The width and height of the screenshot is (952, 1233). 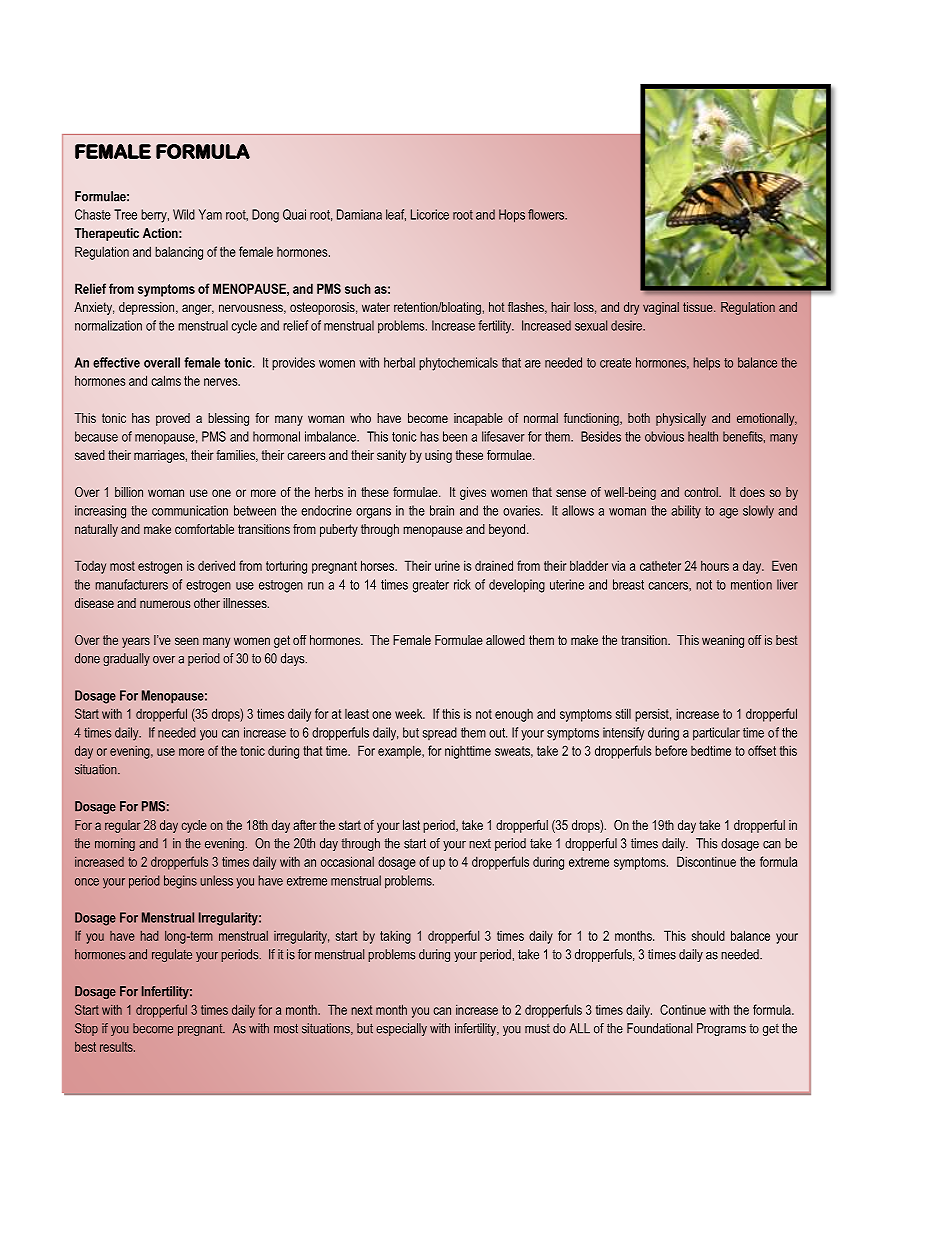 I want to click on balancing, so click(x=179, y=253).
